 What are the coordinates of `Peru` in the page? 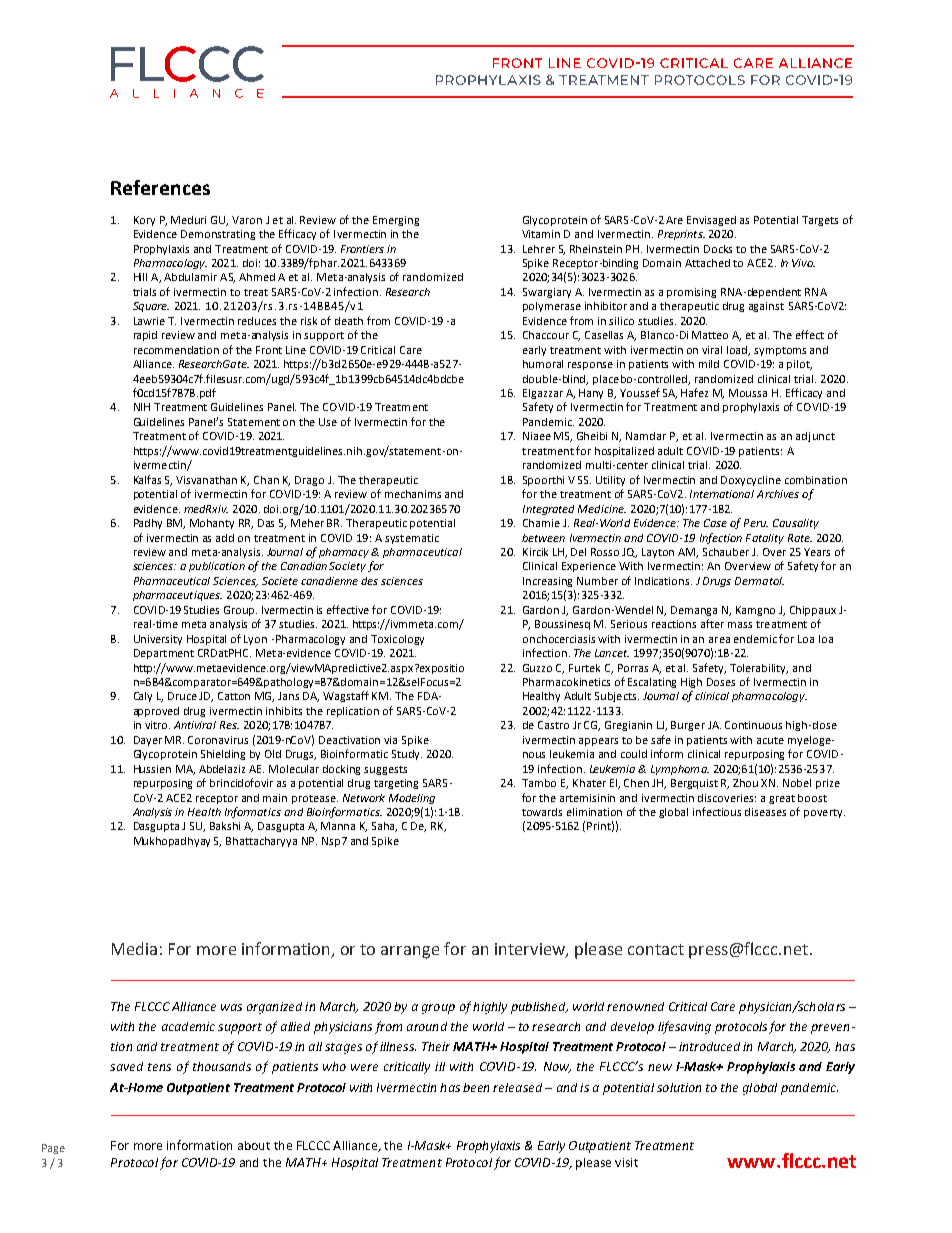 It's located at (756, 523).
